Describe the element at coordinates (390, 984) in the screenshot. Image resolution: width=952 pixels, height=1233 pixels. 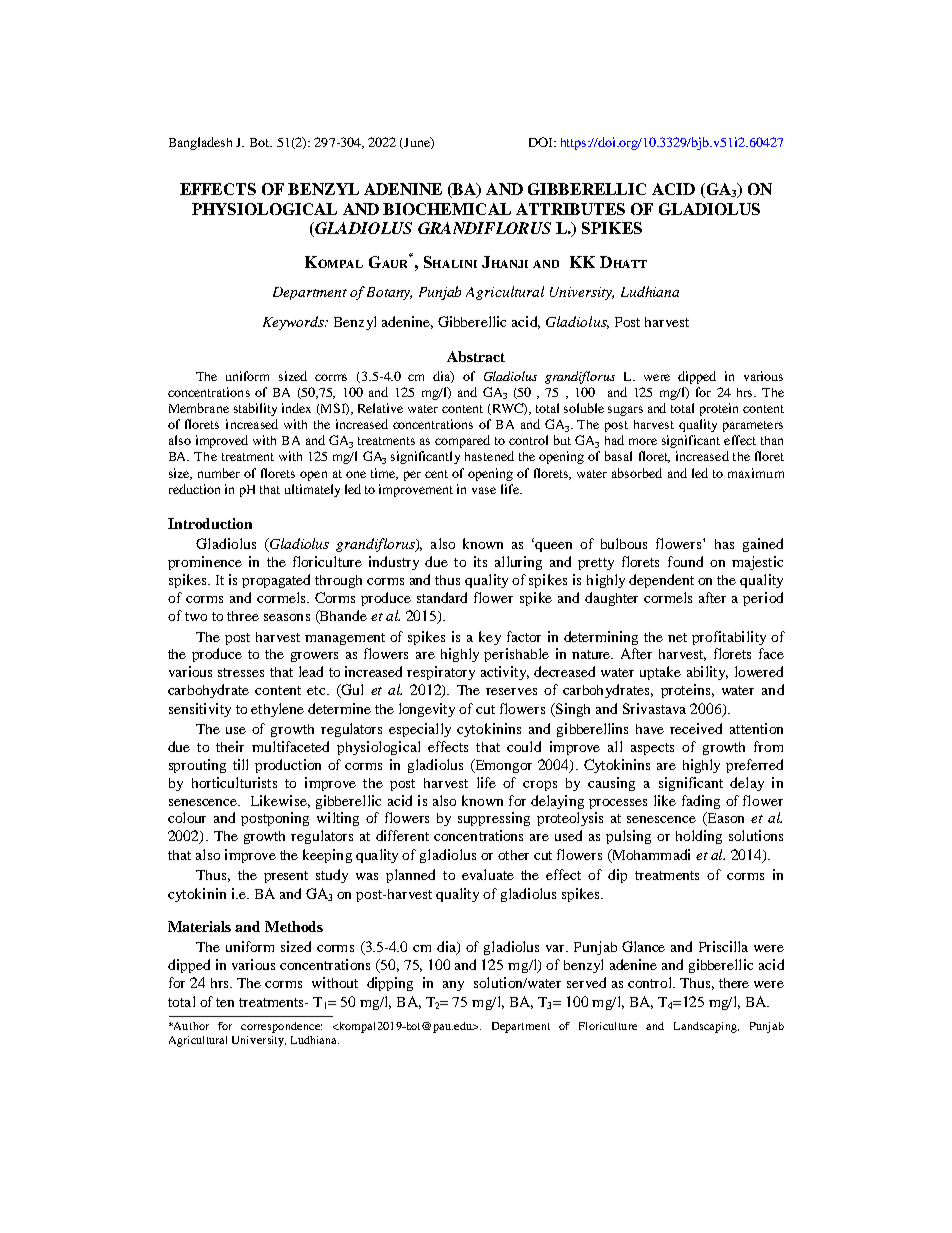
I see `dipping` at that location.
